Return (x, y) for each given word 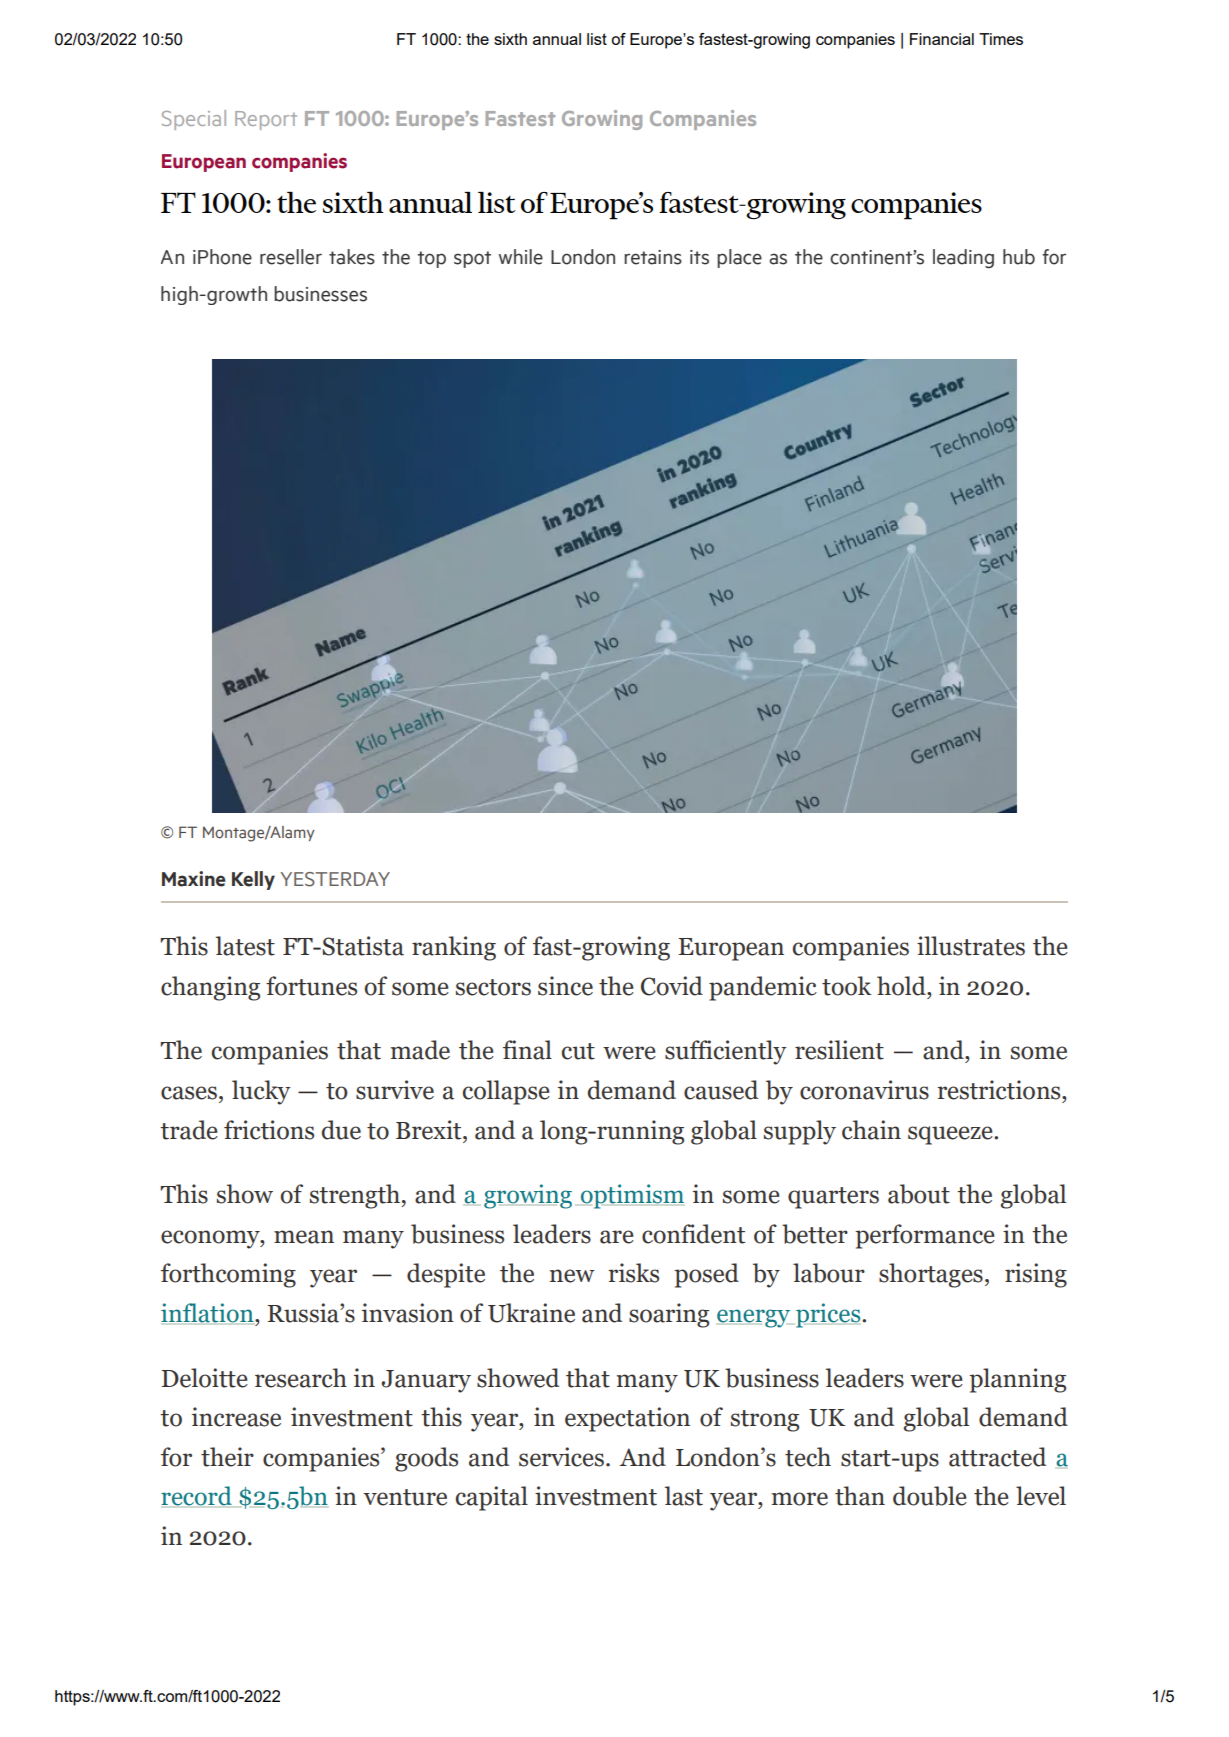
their (227, 1457)
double (930, 1496)
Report (266, 120)
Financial (942, 39)
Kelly (253, 880)
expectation (627, 1419)
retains (653, 257)
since (565, 986)
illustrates (971, 946)
